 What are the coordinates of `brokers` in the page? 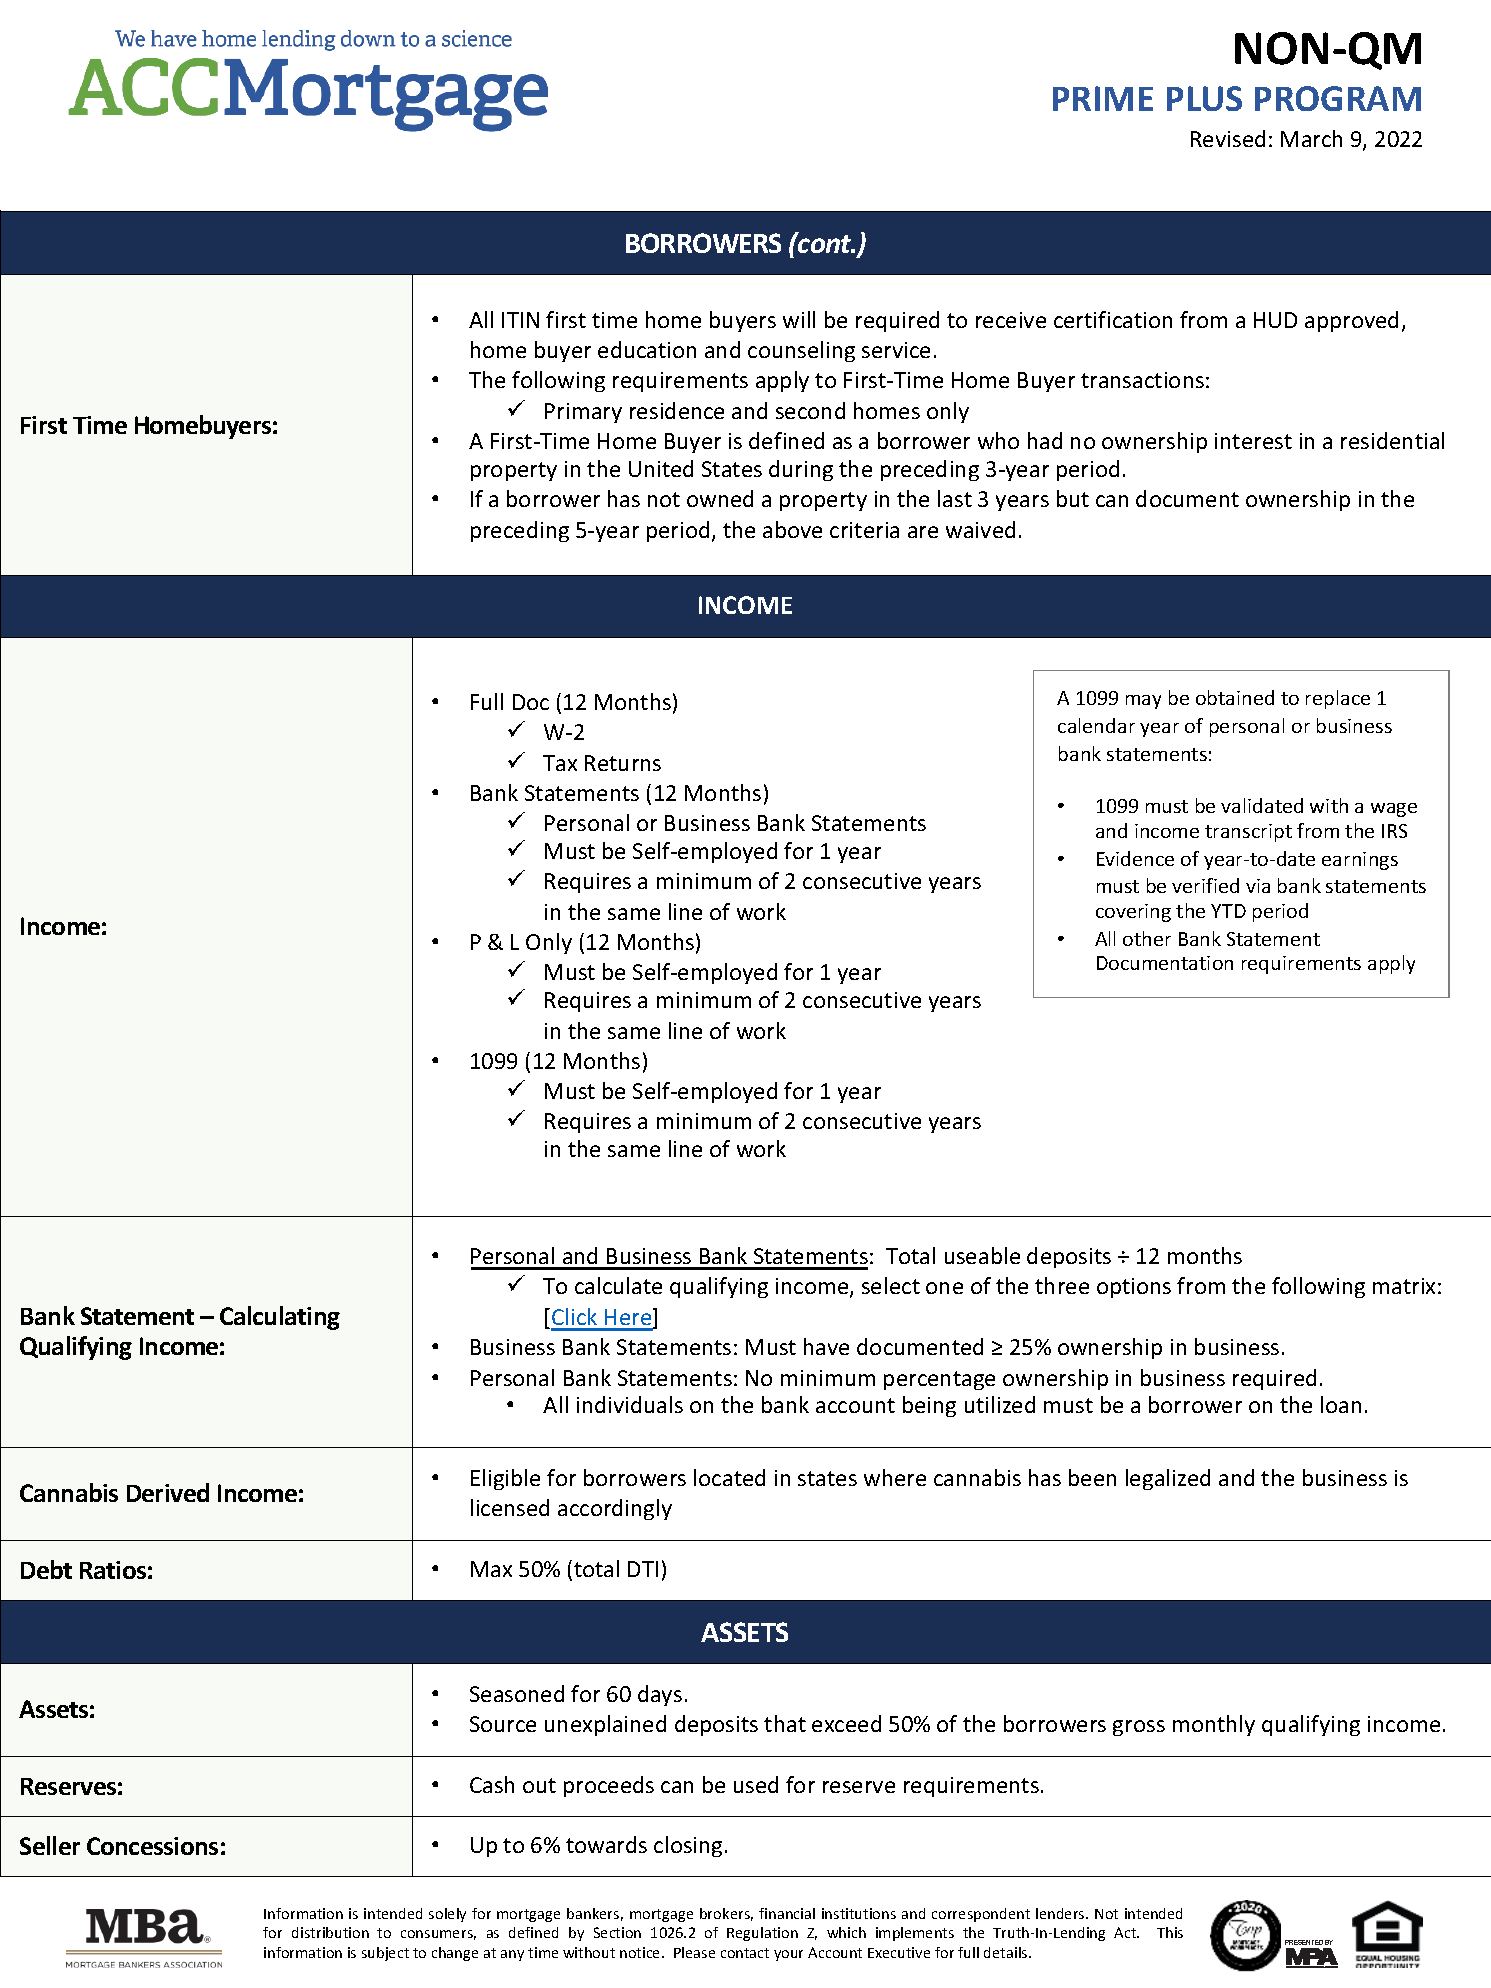 It's located at (726, 1914).
